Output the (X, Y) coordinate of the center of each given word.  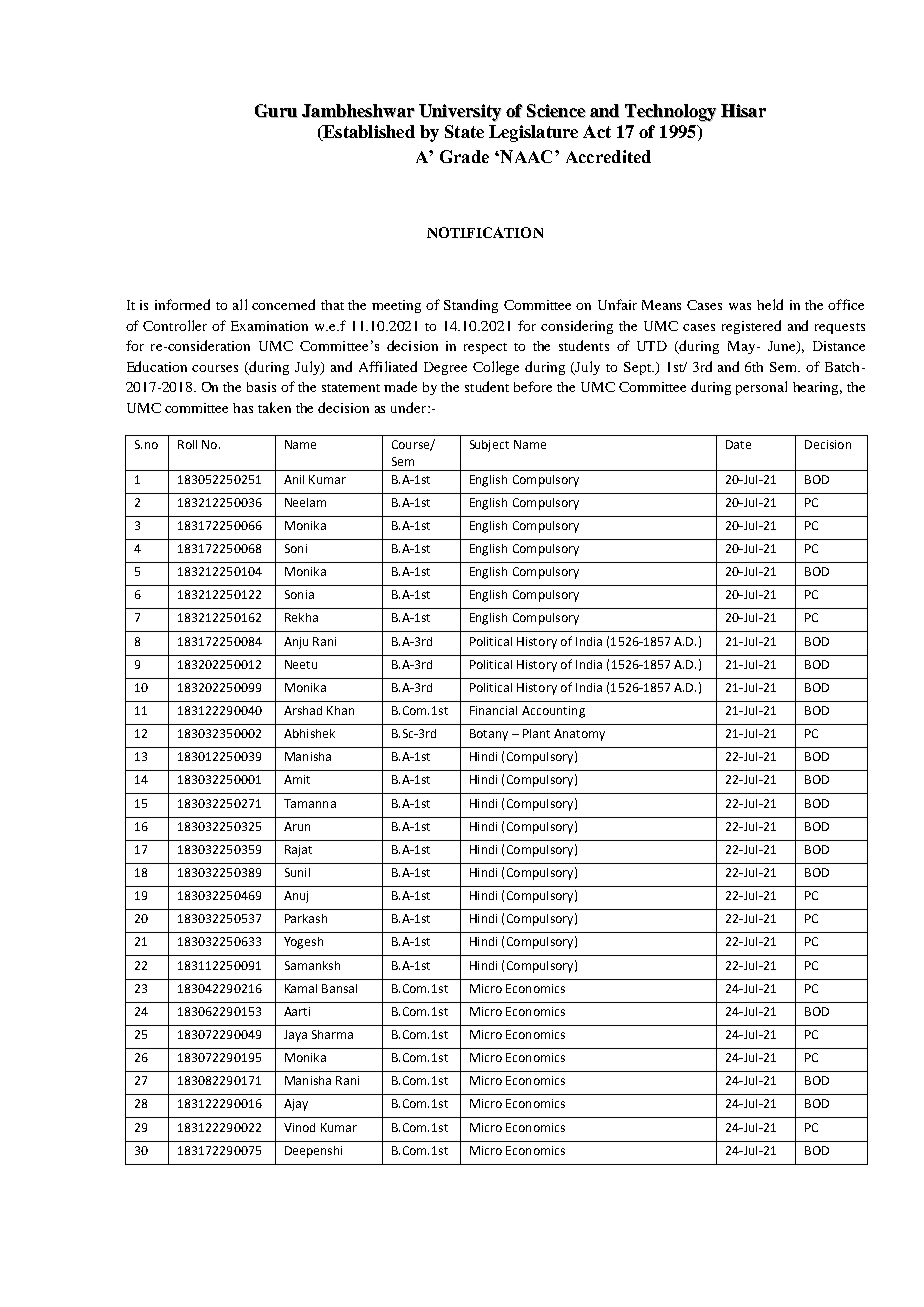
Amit (297, 779)
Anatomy (579, 735)
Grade (464, 156)
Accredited (608, 156)
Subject (489, 446)
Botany (489, 735)
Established (368, 133)
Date (738, 444)
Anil (294, 479)
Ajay (296, 1105)
